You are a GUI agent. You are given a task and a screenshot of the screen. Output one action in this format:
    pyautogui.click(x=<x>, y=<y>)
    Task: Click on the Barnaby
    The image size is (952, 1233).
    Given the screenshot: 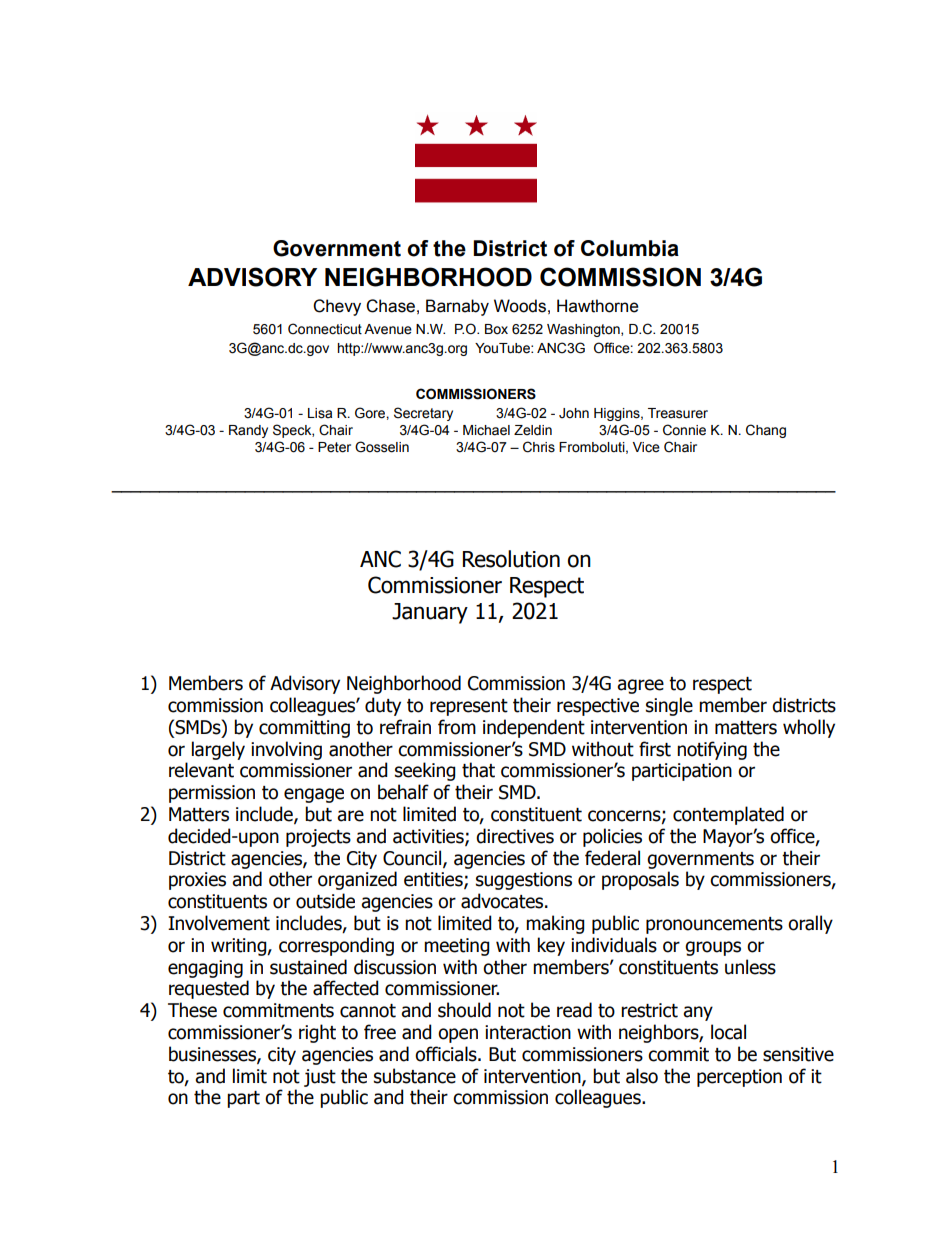 What is the action you would take?
    pyautogui.click(x=457, y=307)
